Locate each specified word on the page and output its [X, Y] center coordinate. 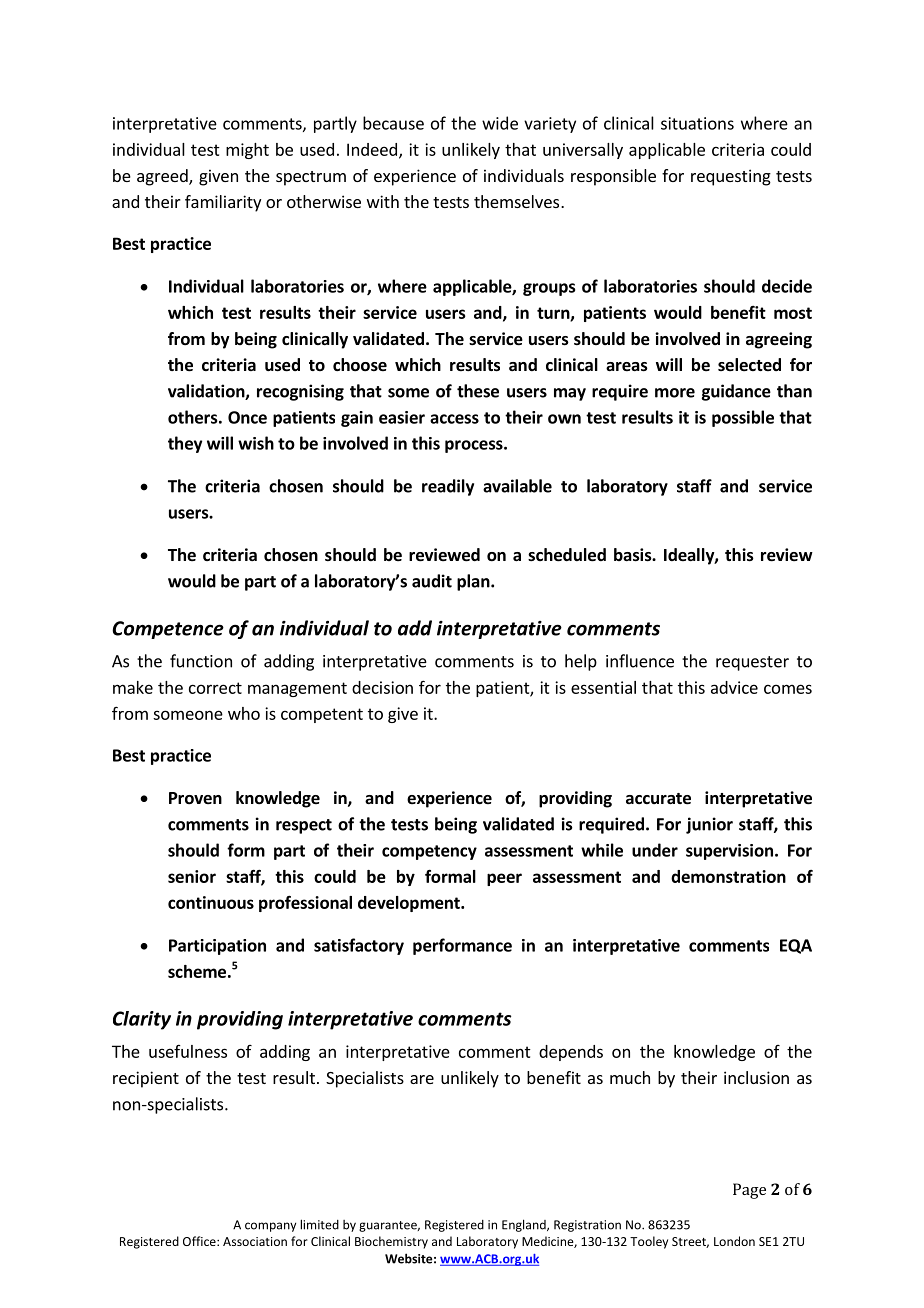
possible [743, 418]
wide [500, 123]
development [410, 904]
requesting [731, 177]
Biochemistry [391, 1242]
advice [734, 687]
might [247, 151]
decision [382, 687]
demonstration [728, 876]
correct [215, 688]
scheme [197, 971]
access [454, 419]
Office [200, 1241]
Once [247, 417]
